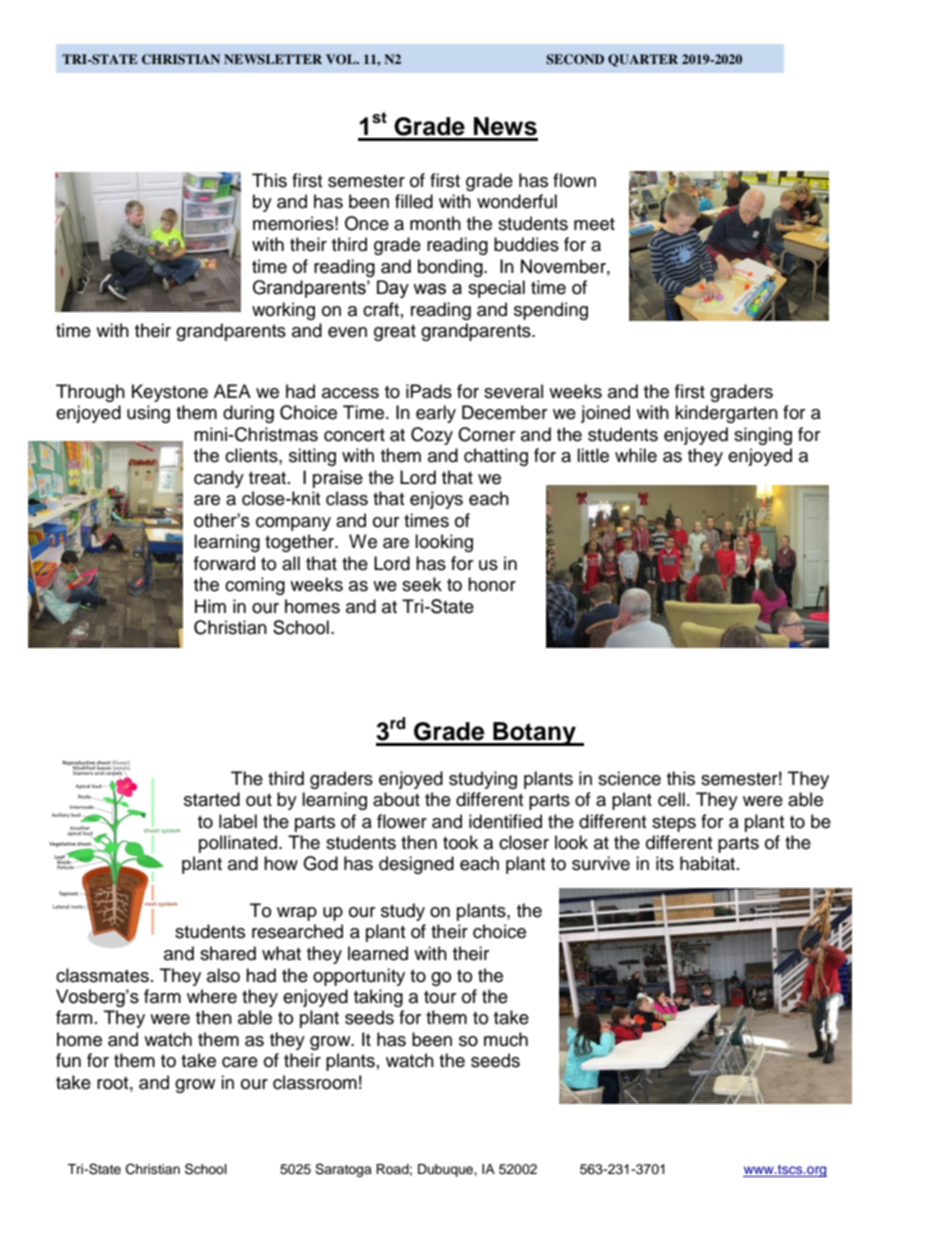  Describe the element at coordinates (210, 606) in the document. I see `Him` at that location.
